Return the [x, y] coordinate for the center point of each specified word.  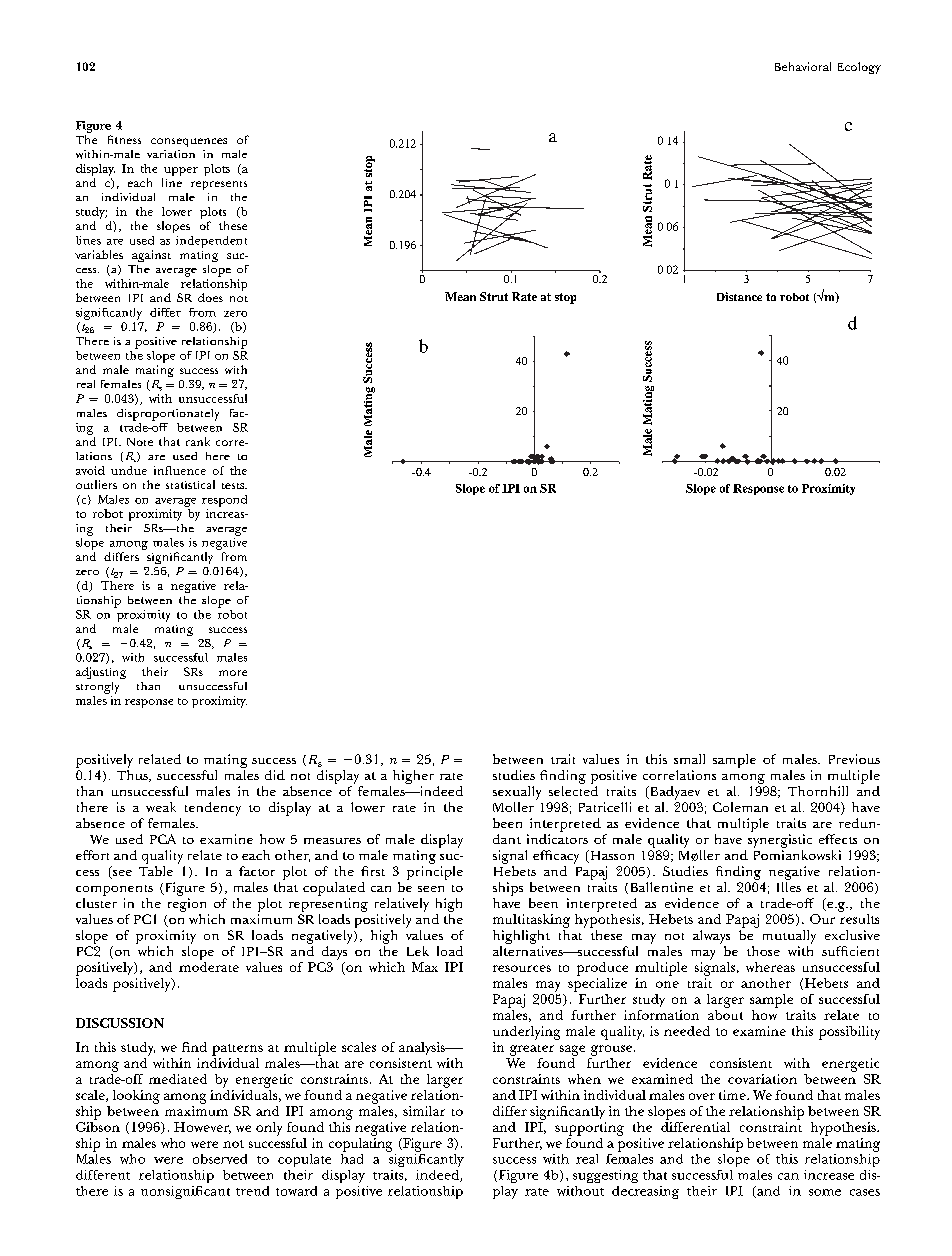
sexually [517, 793]
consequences [189, 142]
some [825, 1192]
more [233, 673]
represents [219, 185]
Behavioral [803, 66]
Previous [854, 759]
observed [220, 1159]
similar [424, 1111]
